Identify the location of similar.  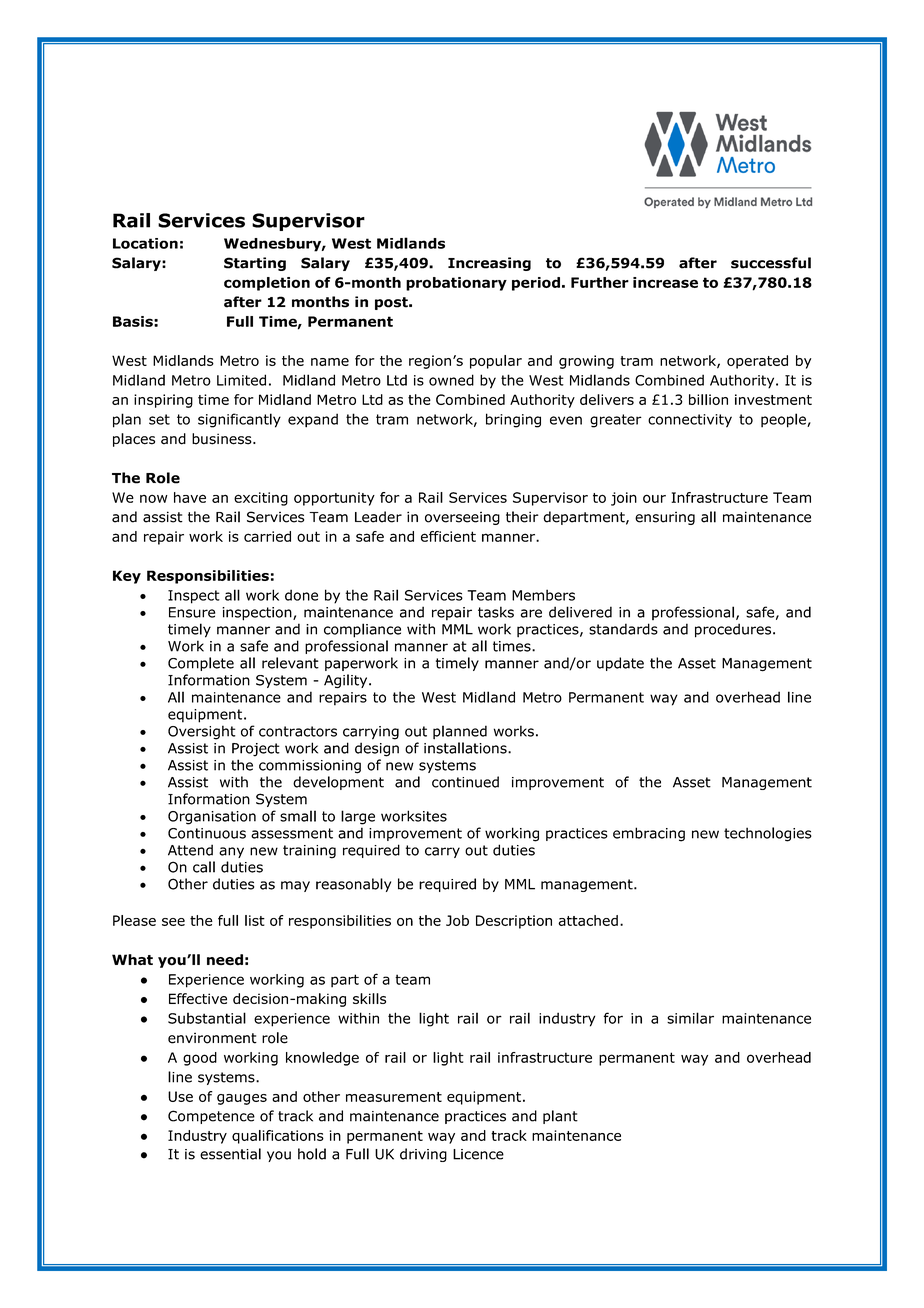
(690, 1018).
